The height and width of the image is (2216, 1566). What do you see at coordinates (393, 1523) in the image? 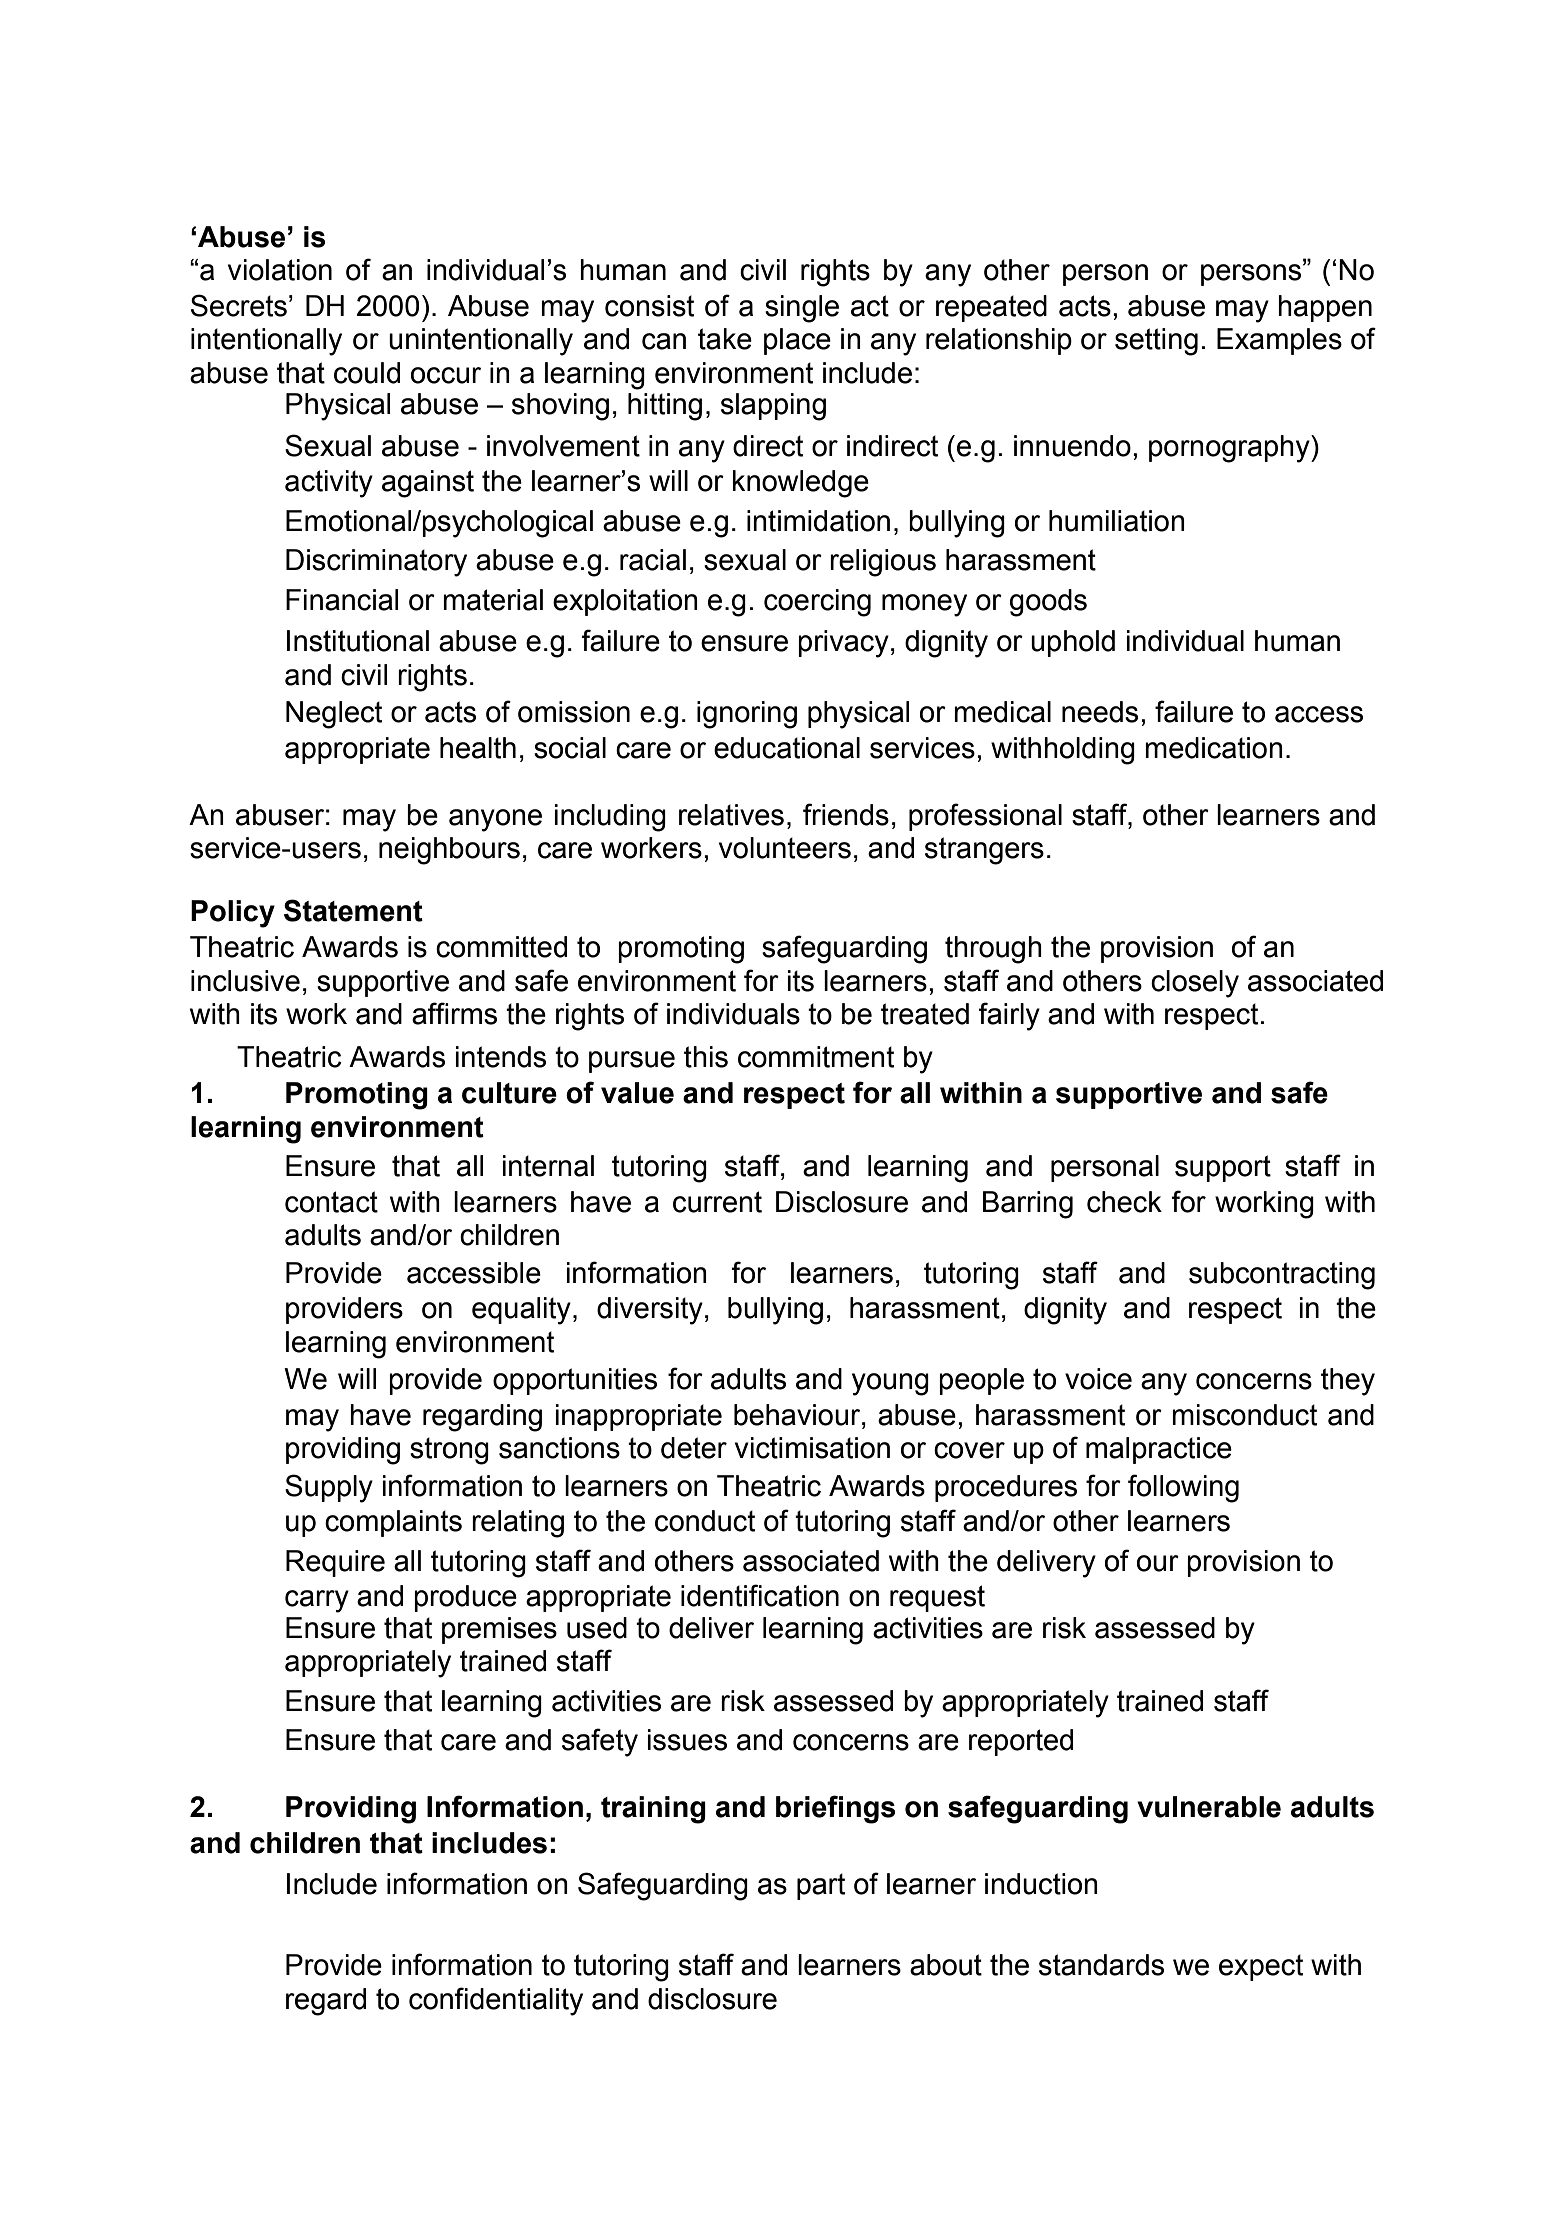
I see `complaints` at bounding box center [393, 1523].
